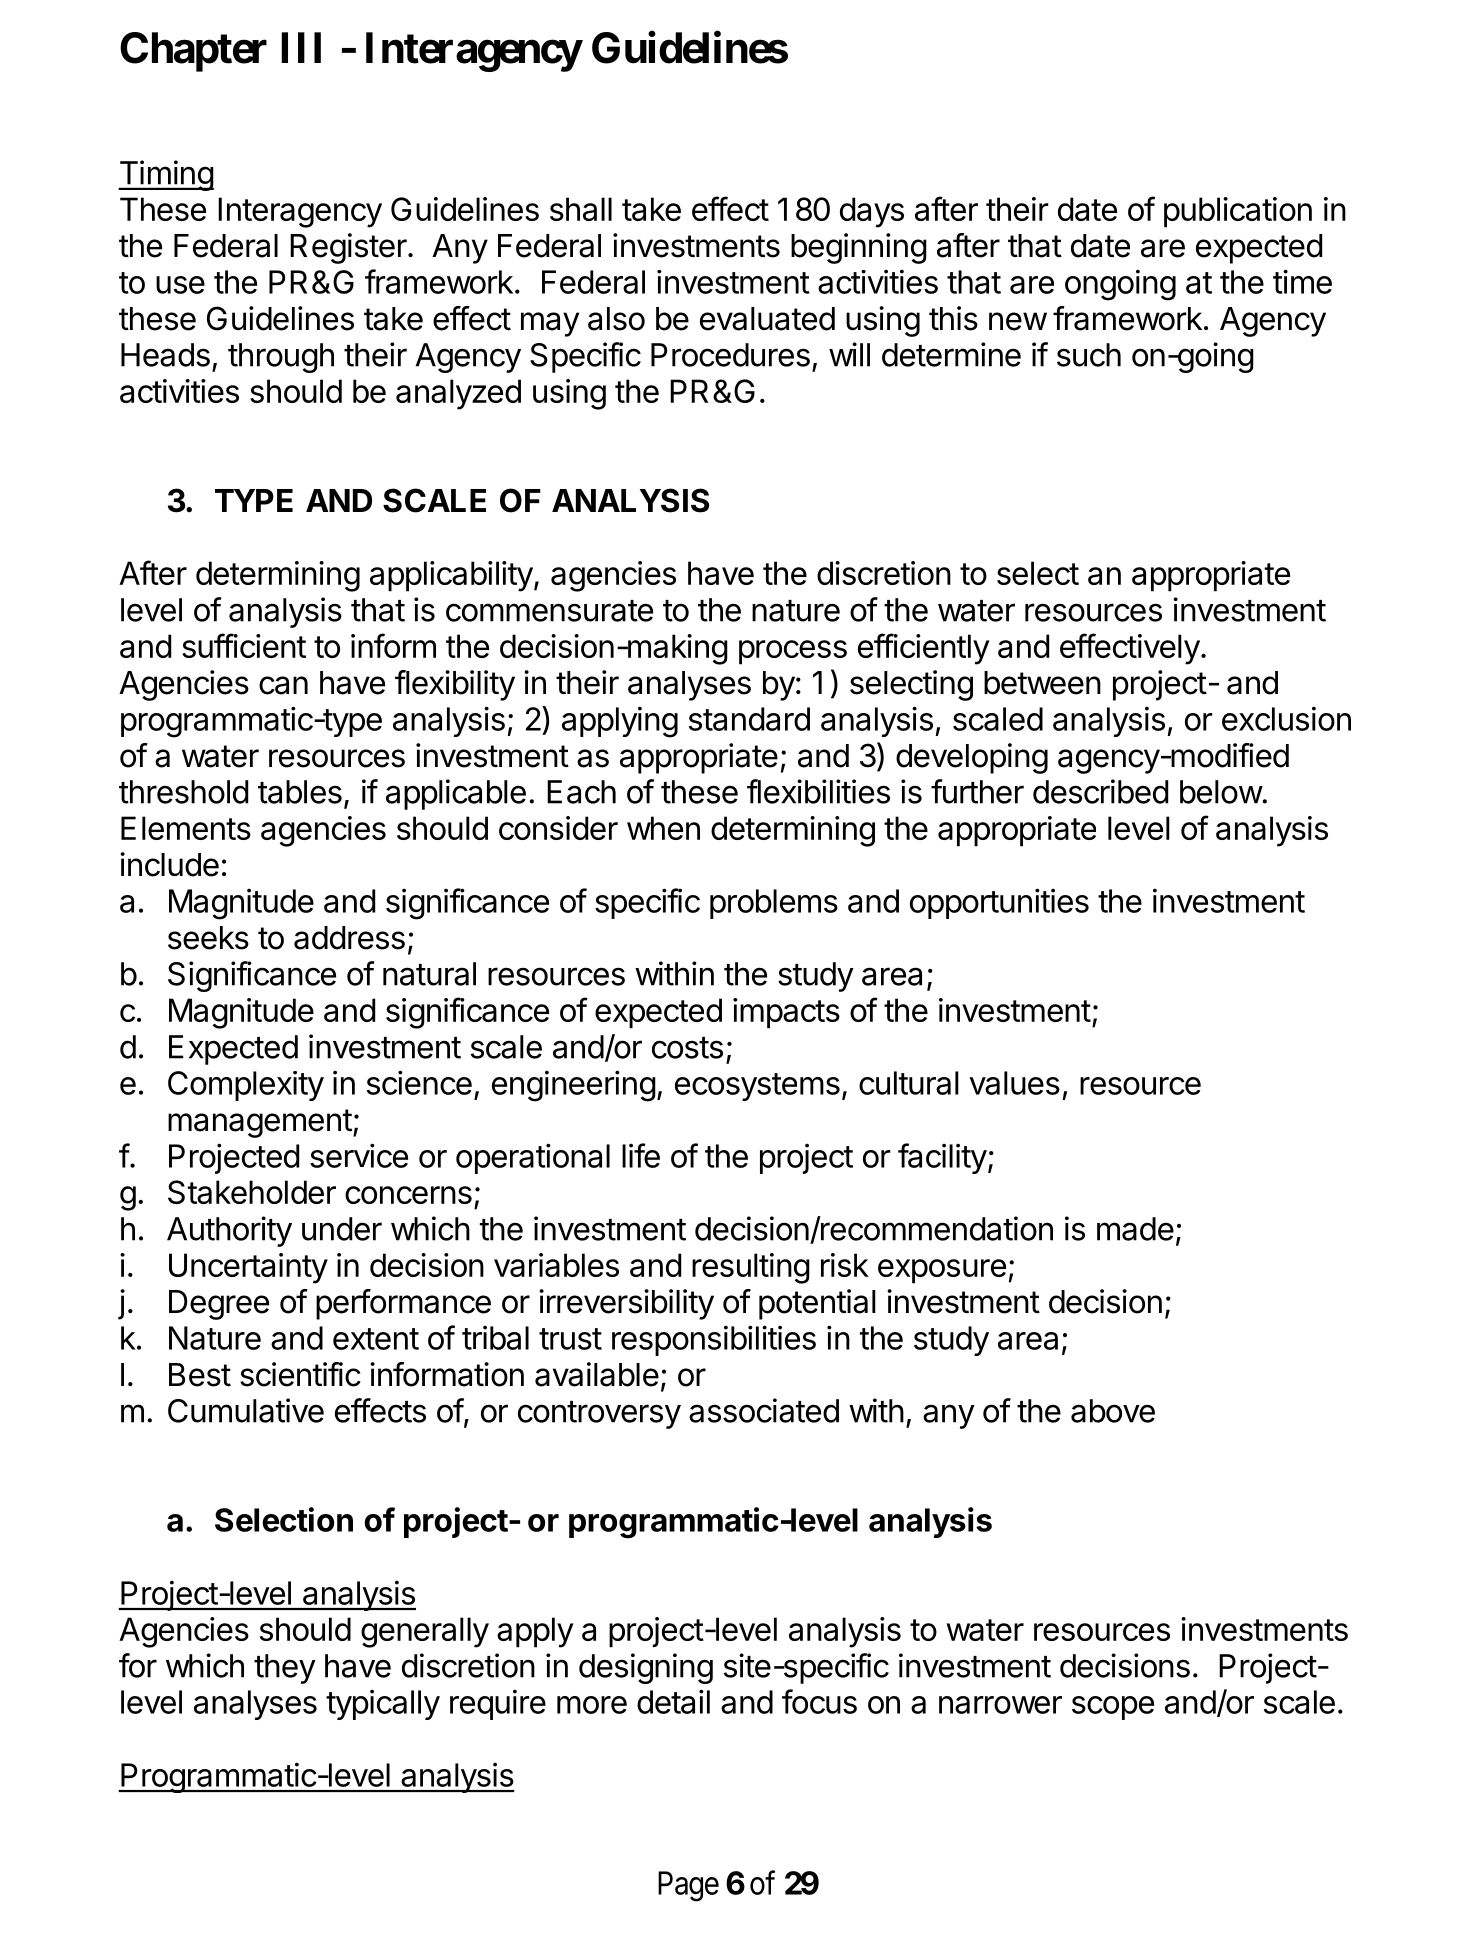 This screenshot has width=1472, height=1947. What do you see at coordinates (244, 645) in the screenshot?
I see `sufficient` at bounding box center [244, 645].
